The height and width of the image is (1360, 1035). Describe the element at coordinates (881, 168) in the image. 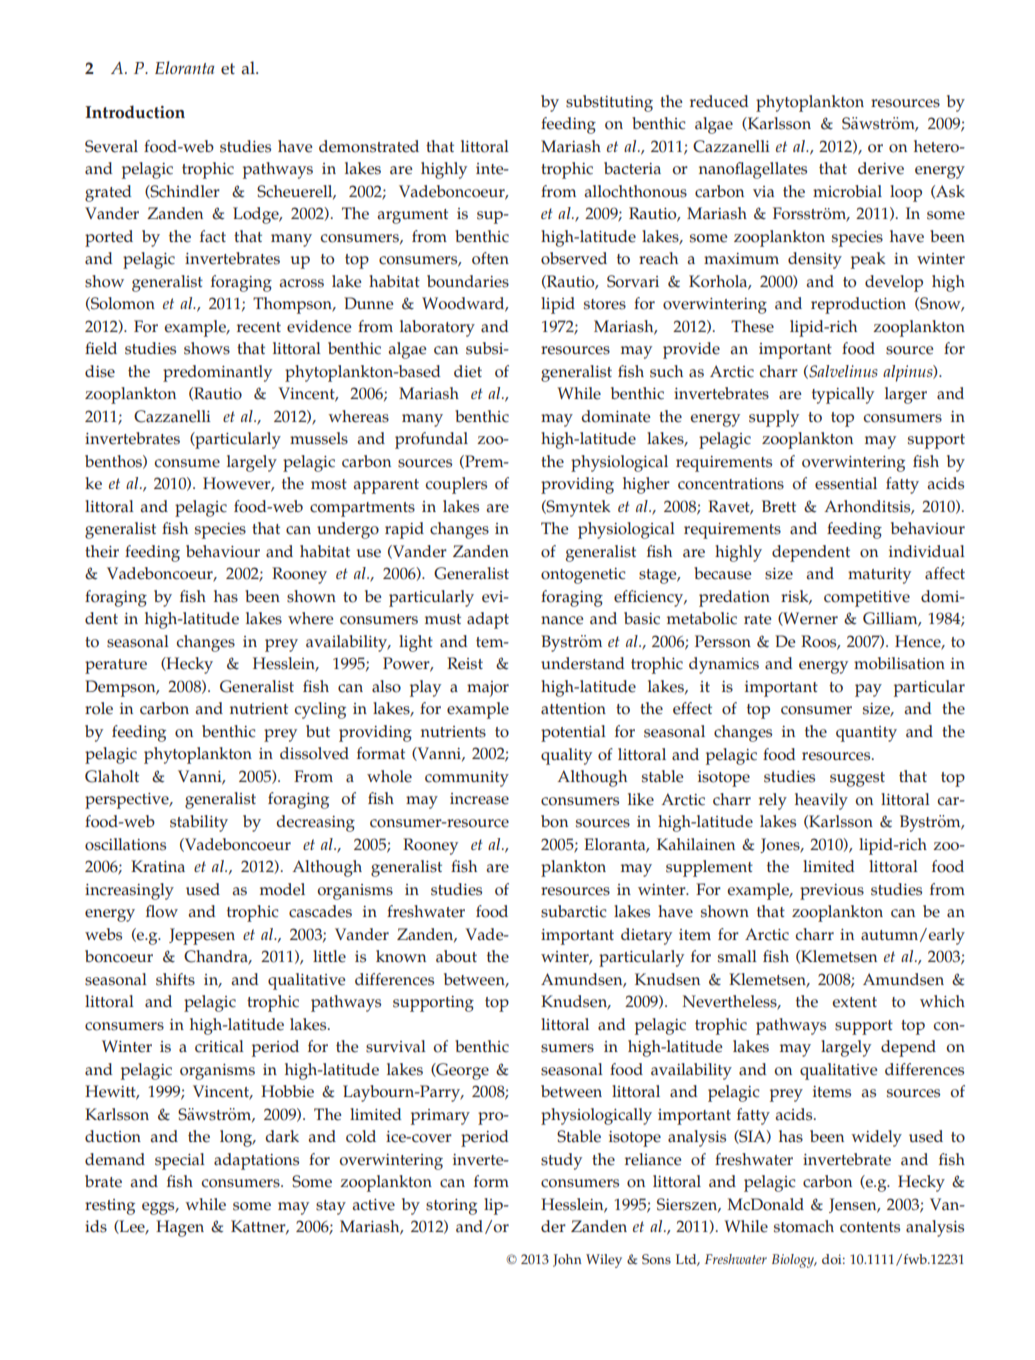

I see `derive` at that location.
